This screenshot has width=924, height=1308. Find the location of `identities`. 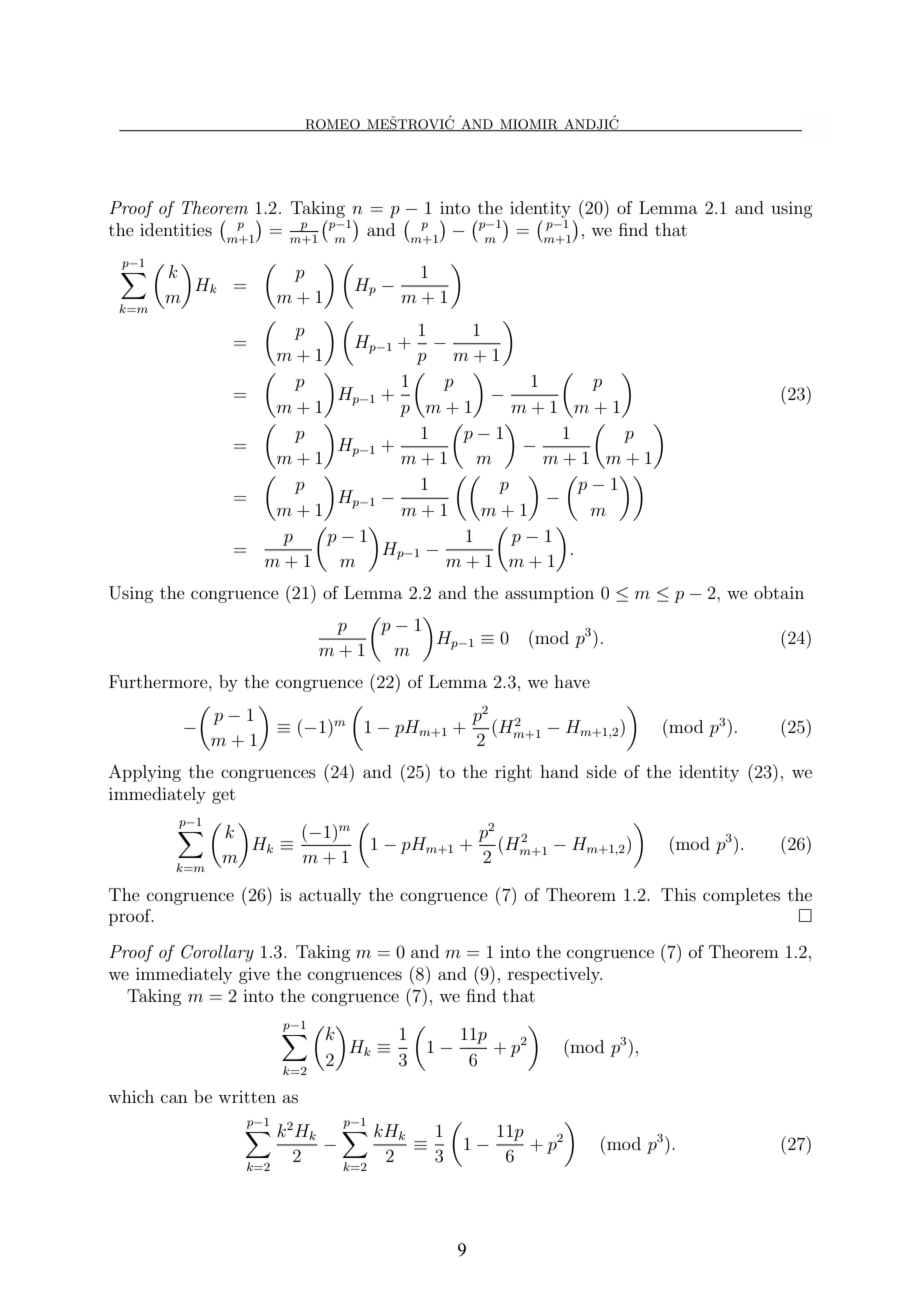

identities is located at coordinates (176, 229).
